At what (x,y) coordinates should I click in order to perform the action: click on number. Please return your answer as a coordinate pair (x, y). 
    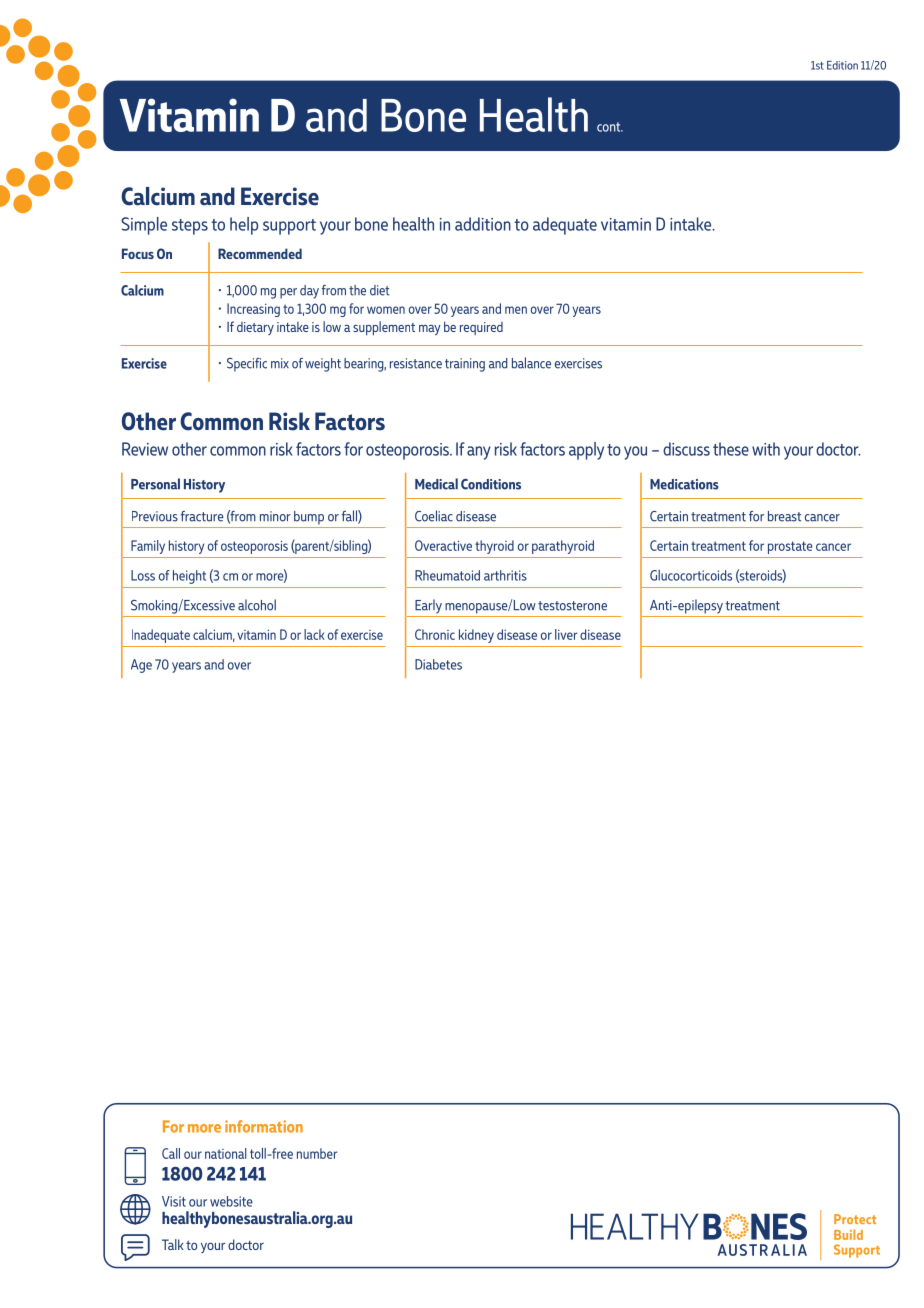
    Looking at the image, I should click on (317, 1153).
